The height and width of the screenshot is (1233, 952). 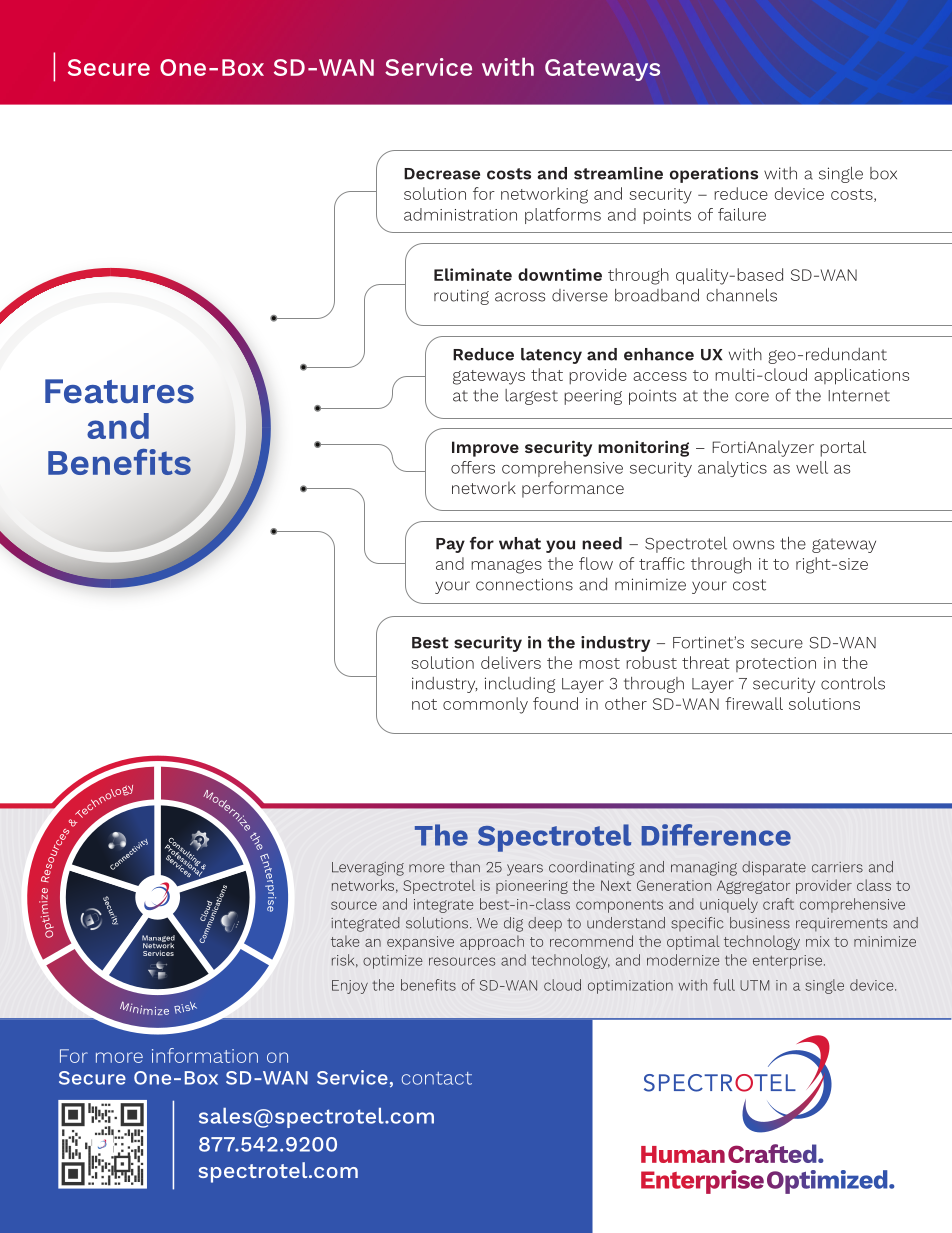 What do you see at coordinates (742, 214) in the screenshot?
I see `failure` at bounding box center [742, 214].
